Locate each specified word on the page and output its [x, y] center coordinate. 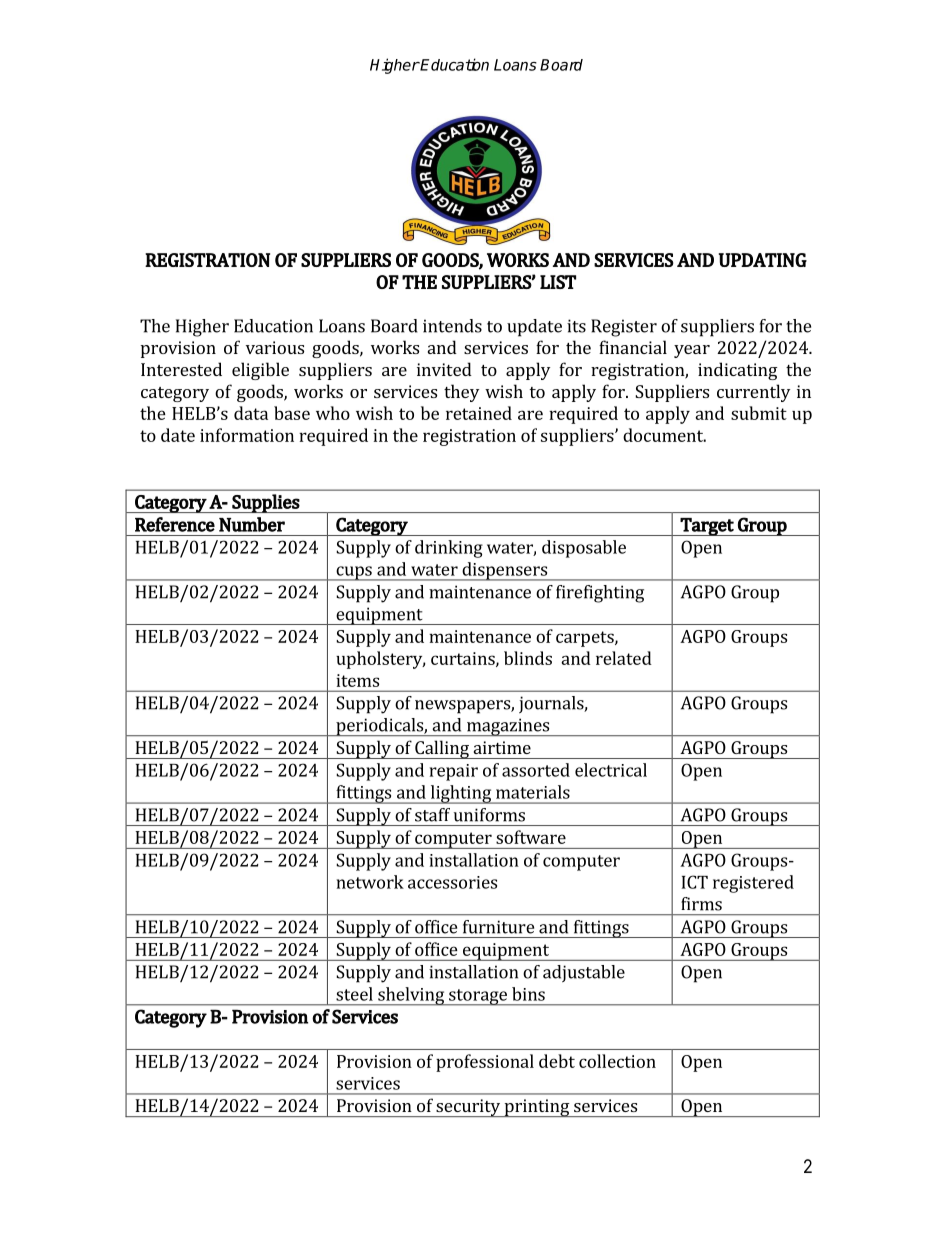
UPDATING [763, 260]
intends [452, 326]
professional [485, 1063]
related [624, 658]
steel [354, 994]
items [357, 680]
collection [617, 1061]
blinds [528, 658]
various [275, 347]
